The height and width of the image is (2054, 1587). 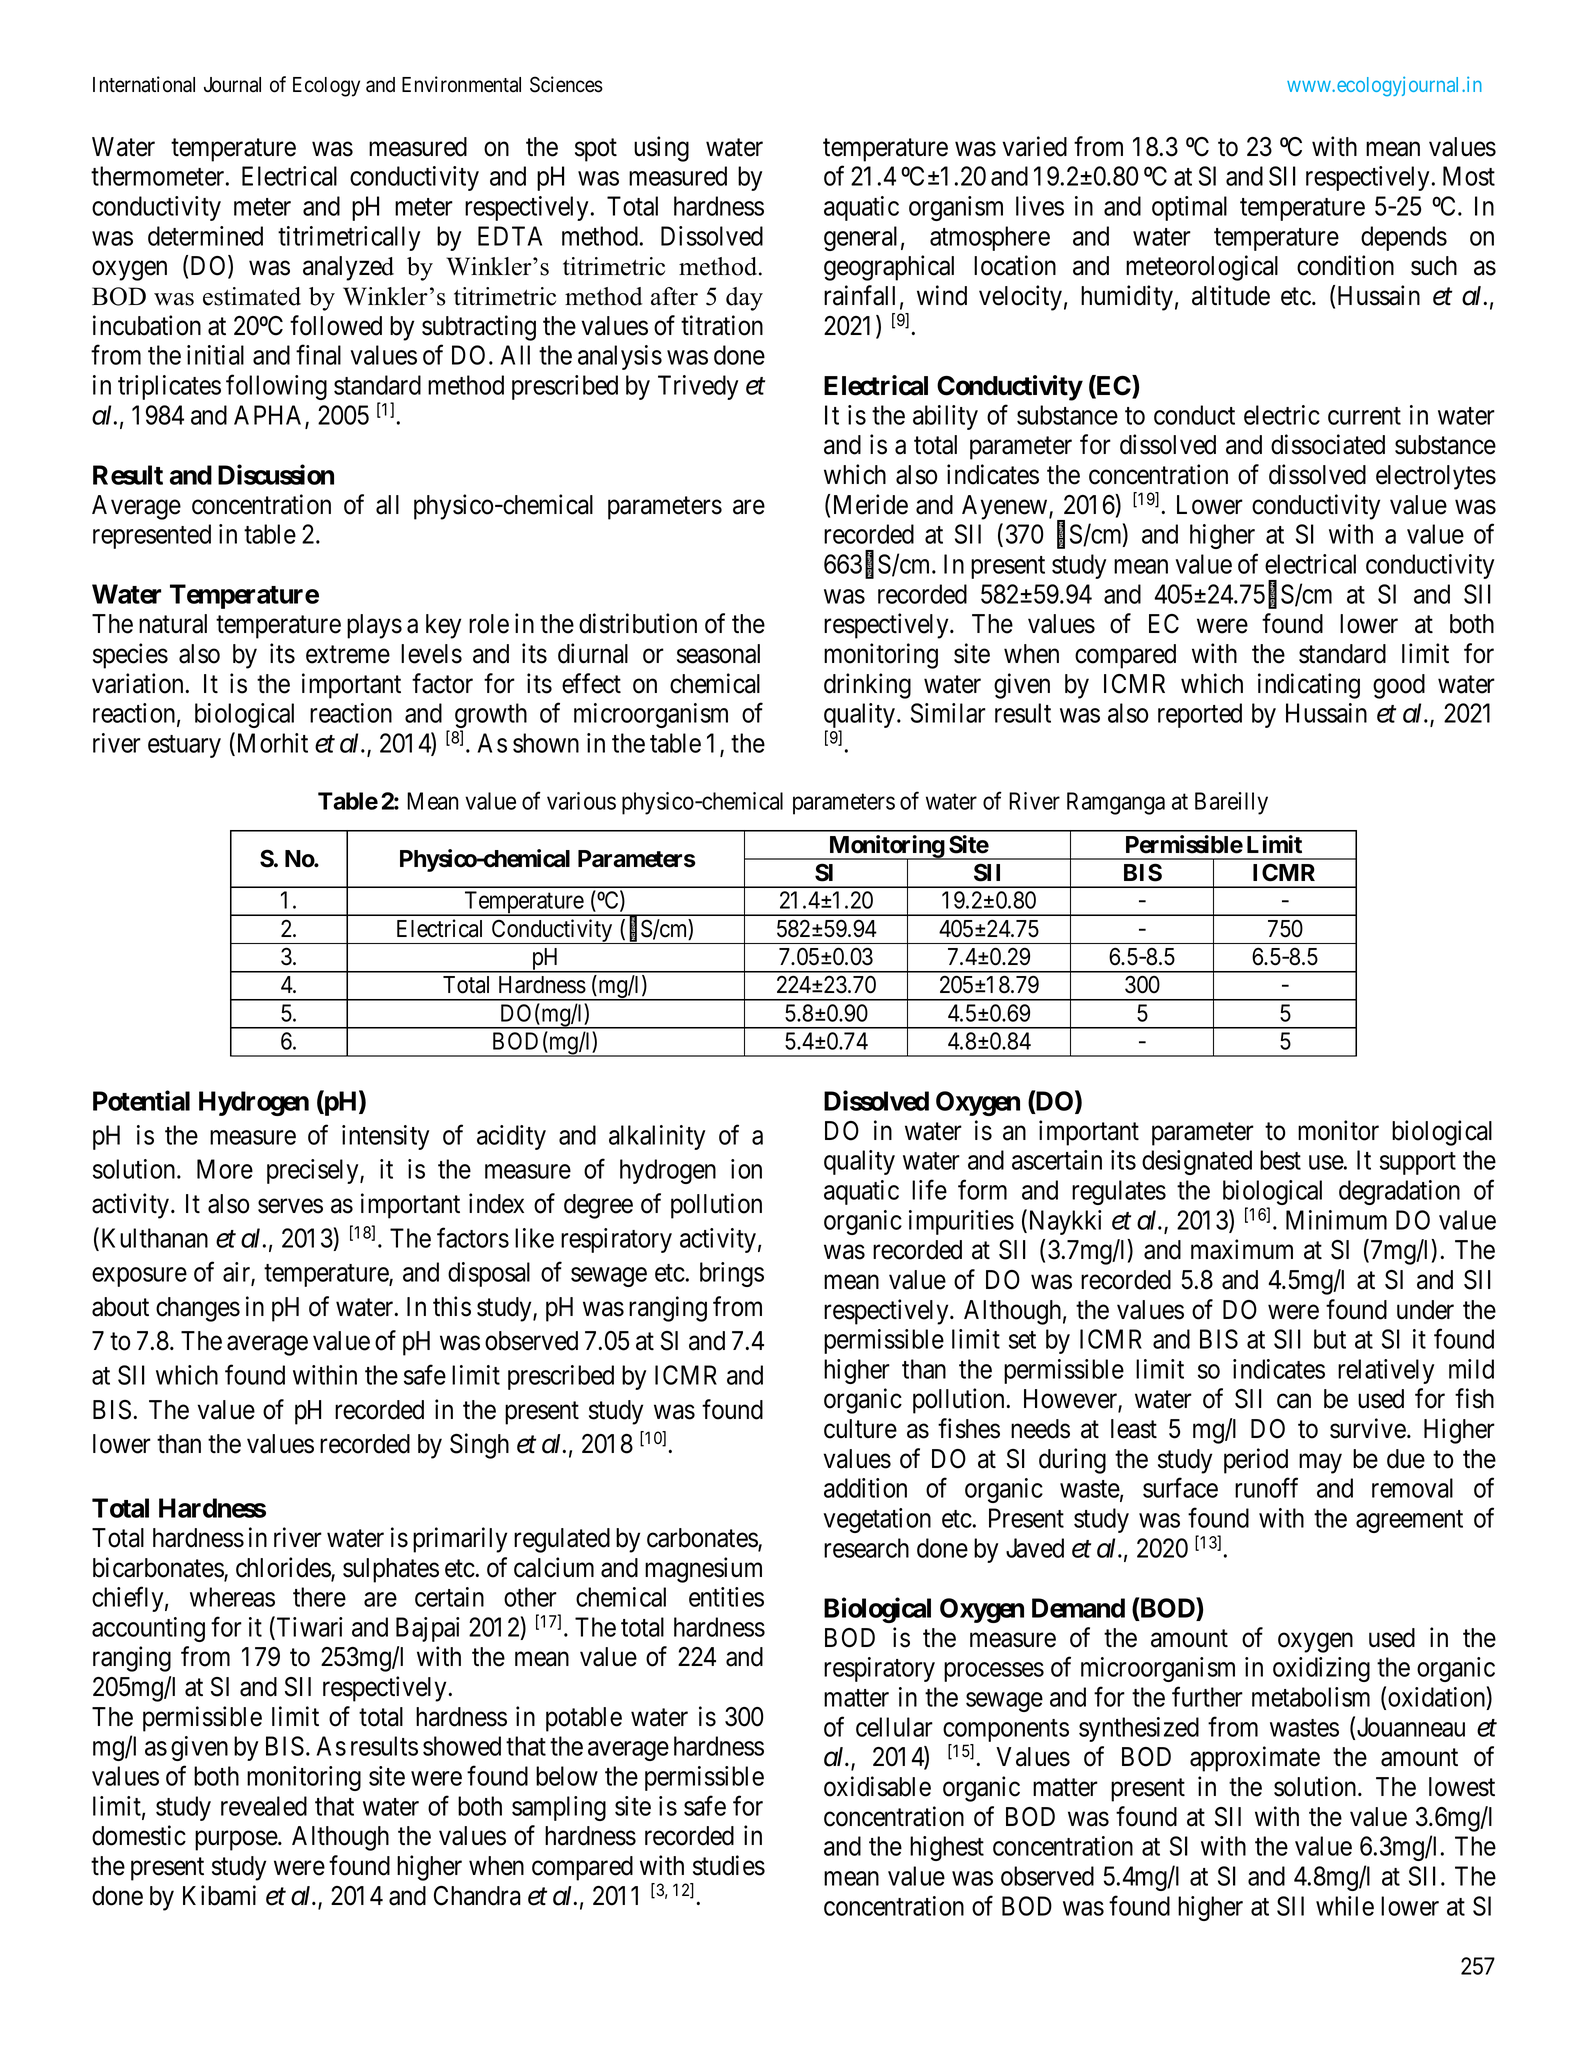 What do you see at coordinates (198, 1309) in the image?
I see `changes` at bounding box center [198, 1309].
